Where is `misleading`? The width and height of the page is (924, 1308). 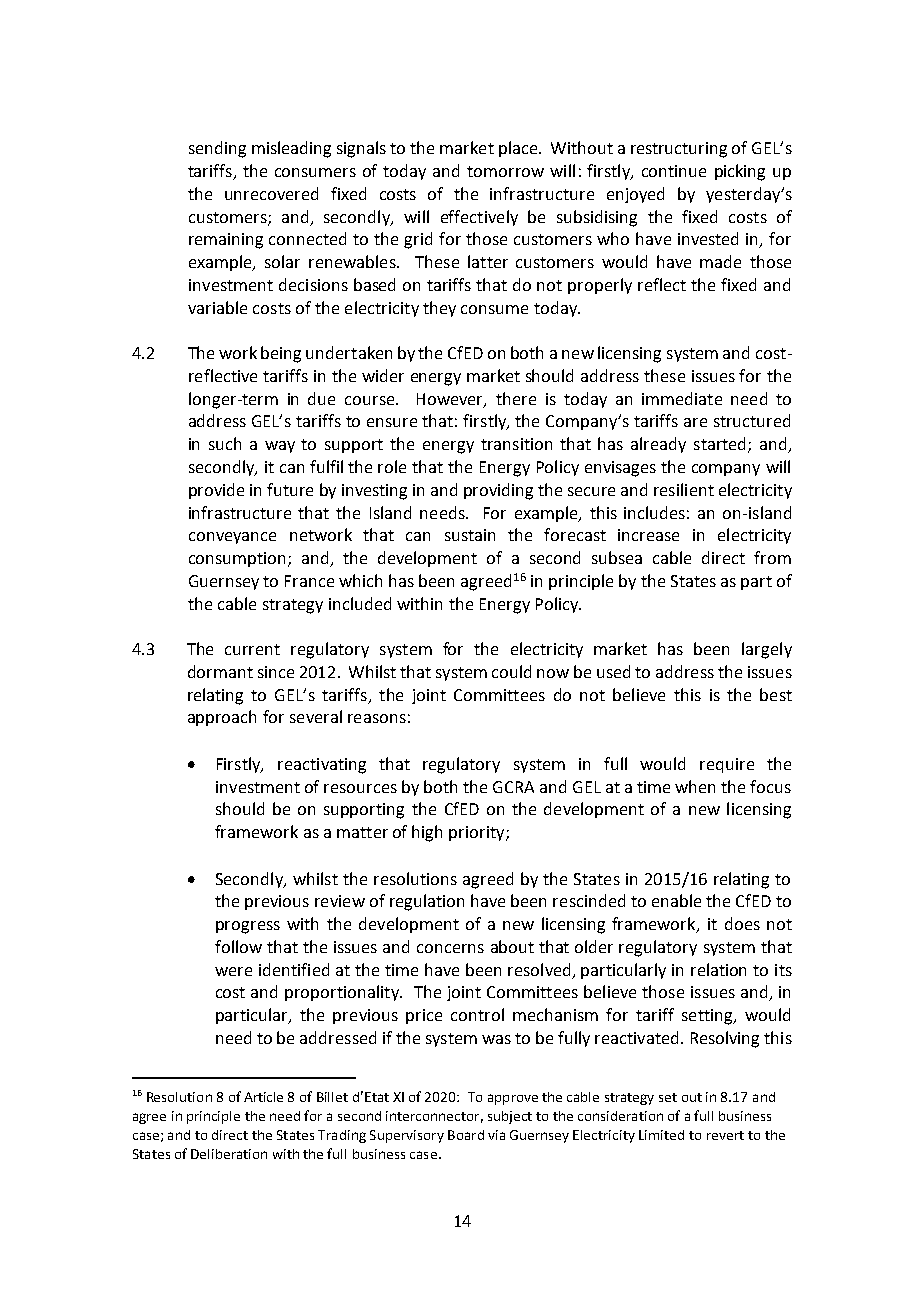 misleading is located at coordinates (291, 149).
